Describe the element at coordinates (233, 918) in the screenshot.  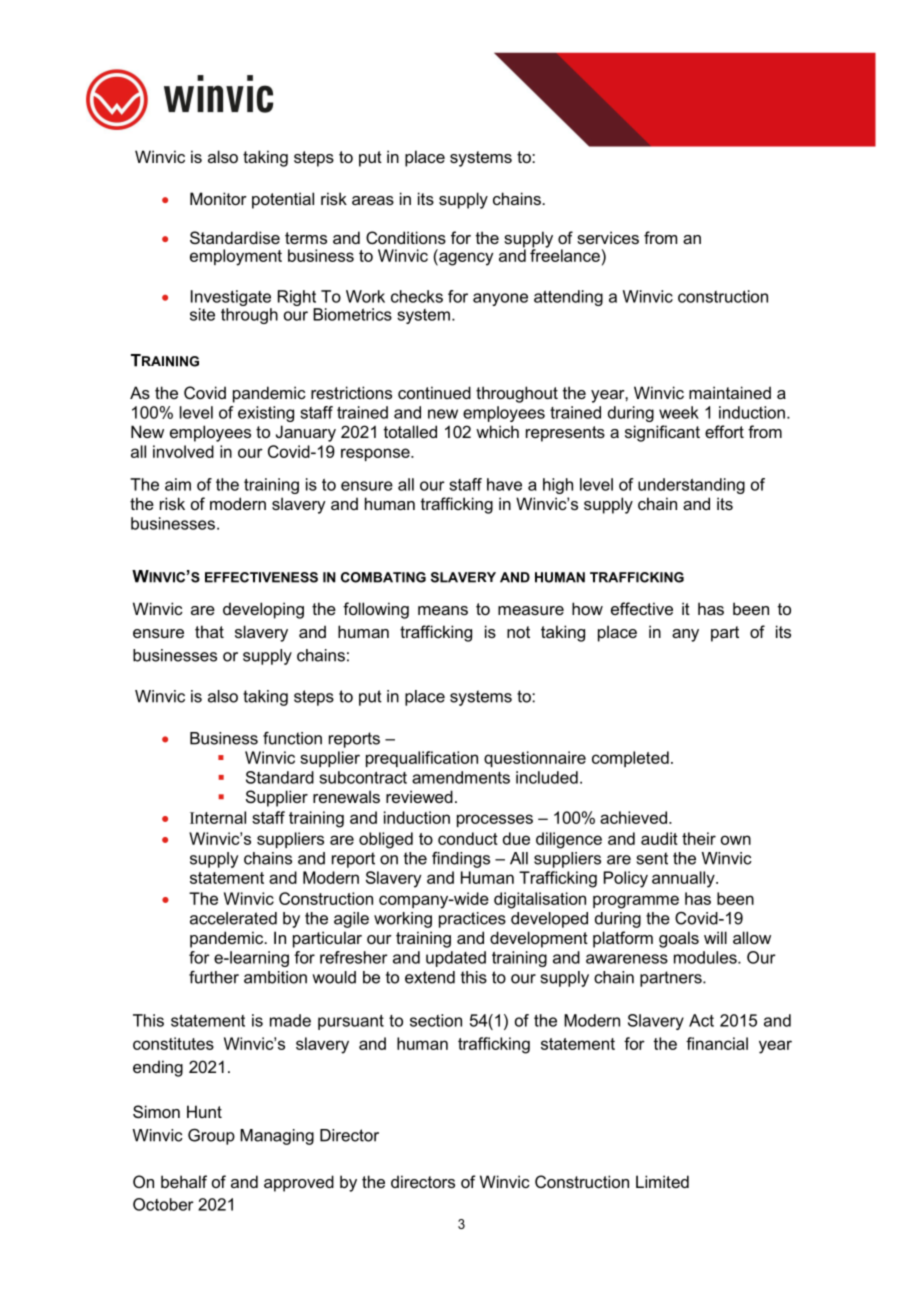
I see `accelerated` at that location.
